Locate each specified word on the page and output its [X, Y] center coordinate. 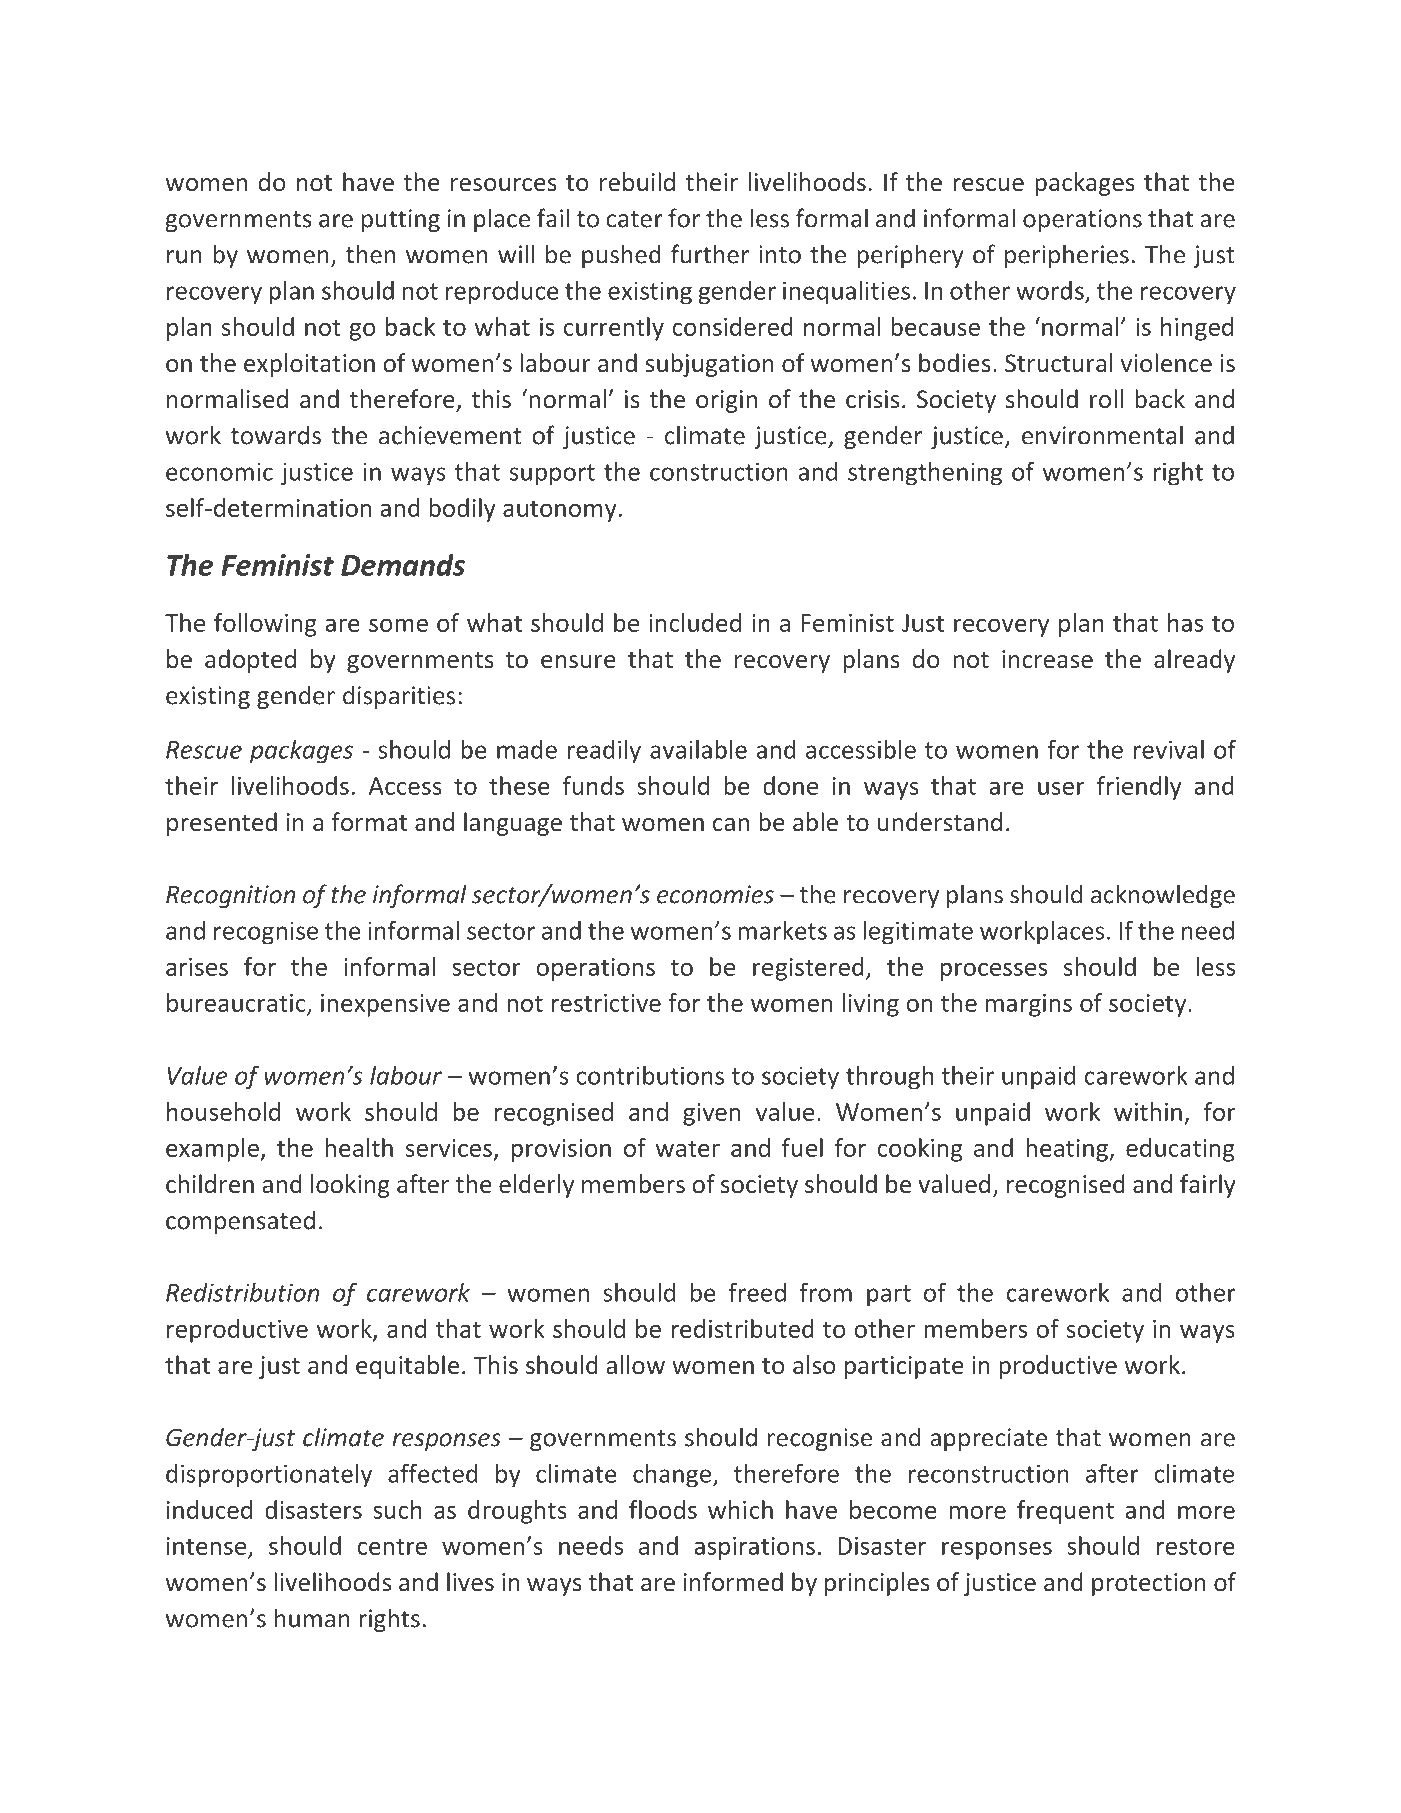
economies [715, 894]
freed [757, 1292]
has [1185, 622]
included [695, 622]
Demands [403, 565]
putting [401, 220]
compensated [240, 1222]
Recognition [230, 896]
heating [1068, 1150]
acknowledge [1163, 896]
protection [1149, 1584]
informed [733, 1581]
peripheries [1067, 256]
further [710, 254]
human [312, 1618]
